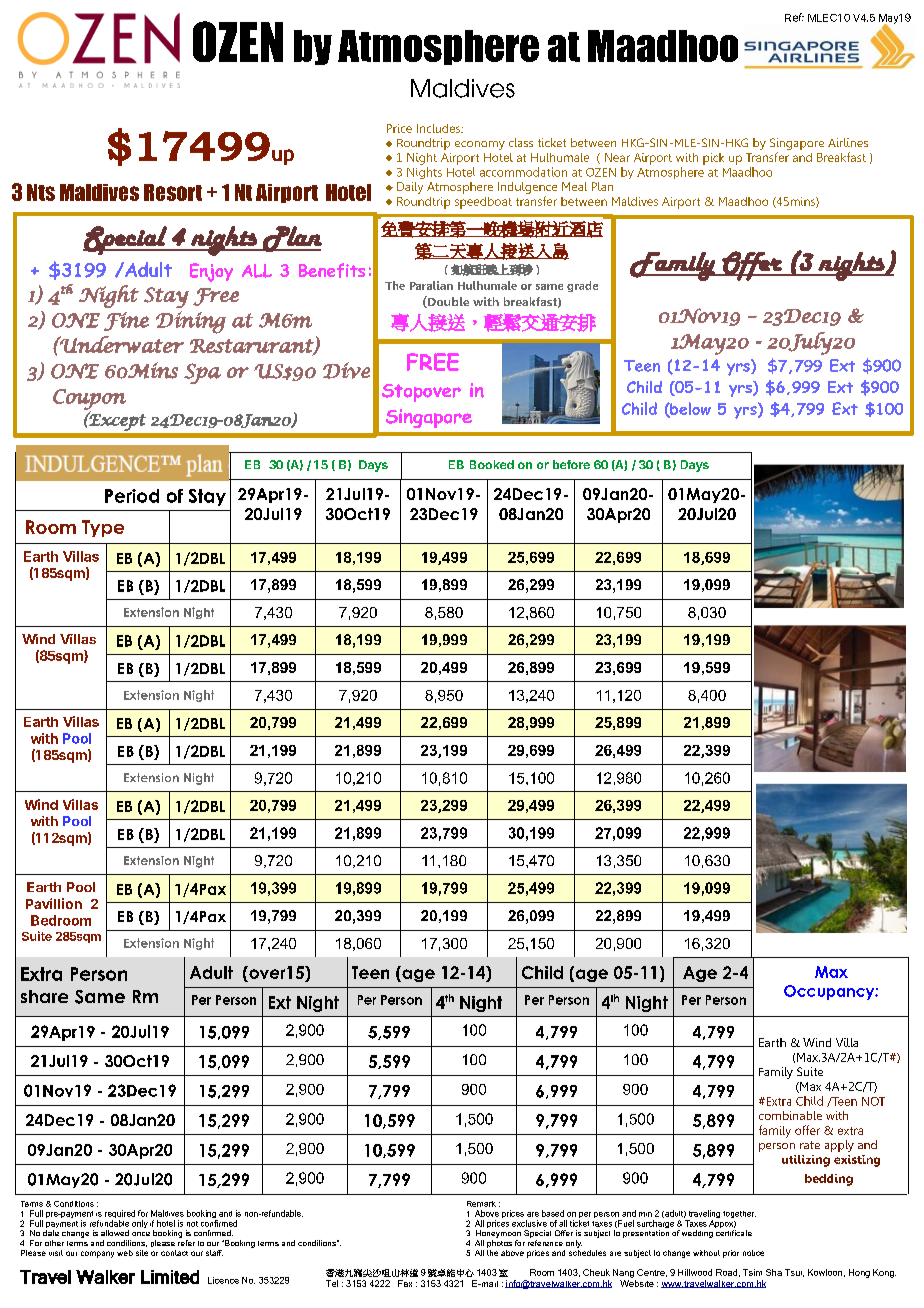  What do you see at coordinates (810, 1145) in the screenshot?
I see `rate` at bounding box center [810, 1145].
